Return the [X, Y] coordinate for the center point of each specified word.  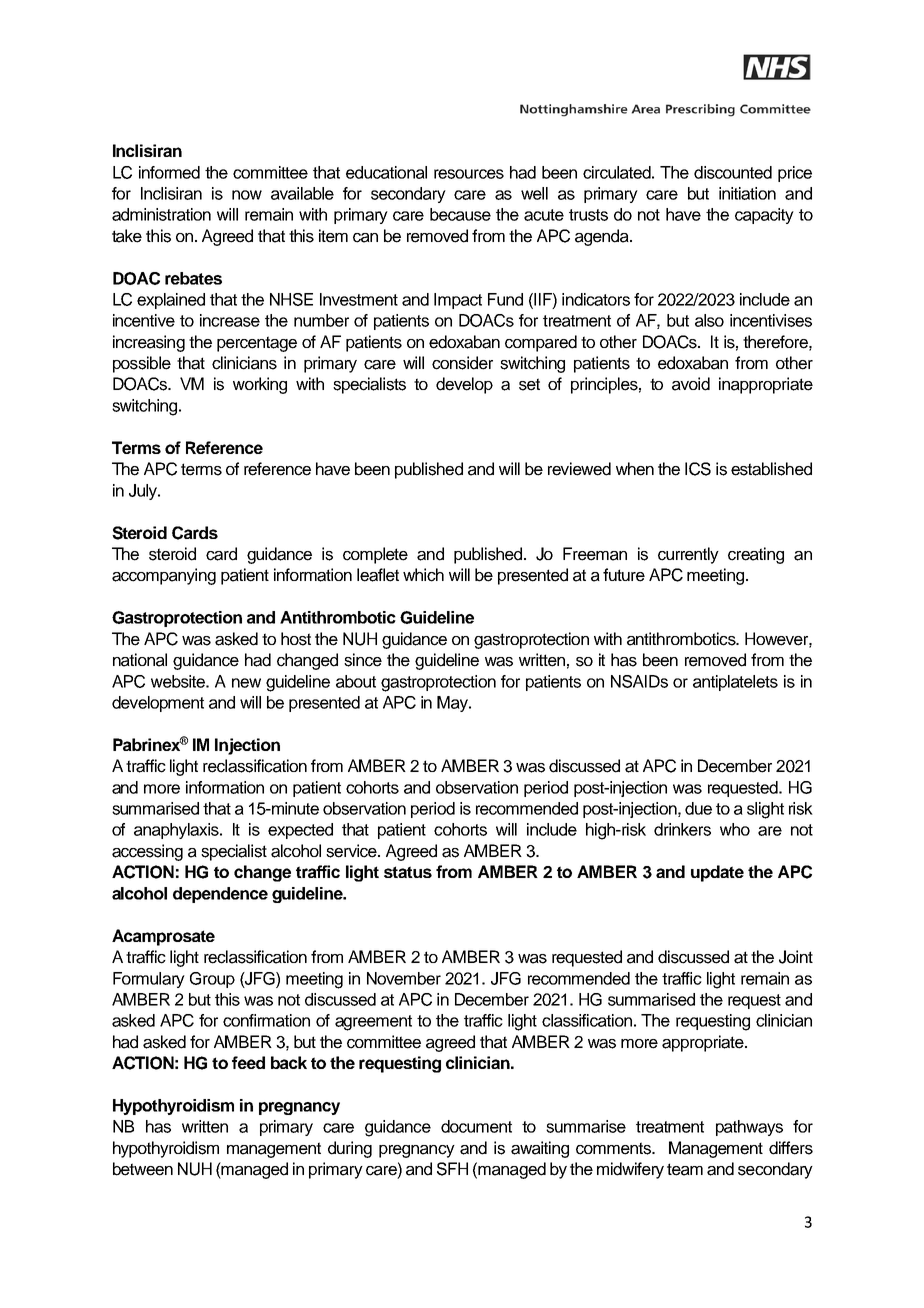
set [529, 384]
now [247, 195]
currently [688, 555]
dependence [220, 895]
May [453, 704]
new [246, 683]
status [408, 872]
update [717, 873]
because [460, 214]
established [771, 469]
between [143, 1169]
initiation [747, 193]
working [260, 385]
